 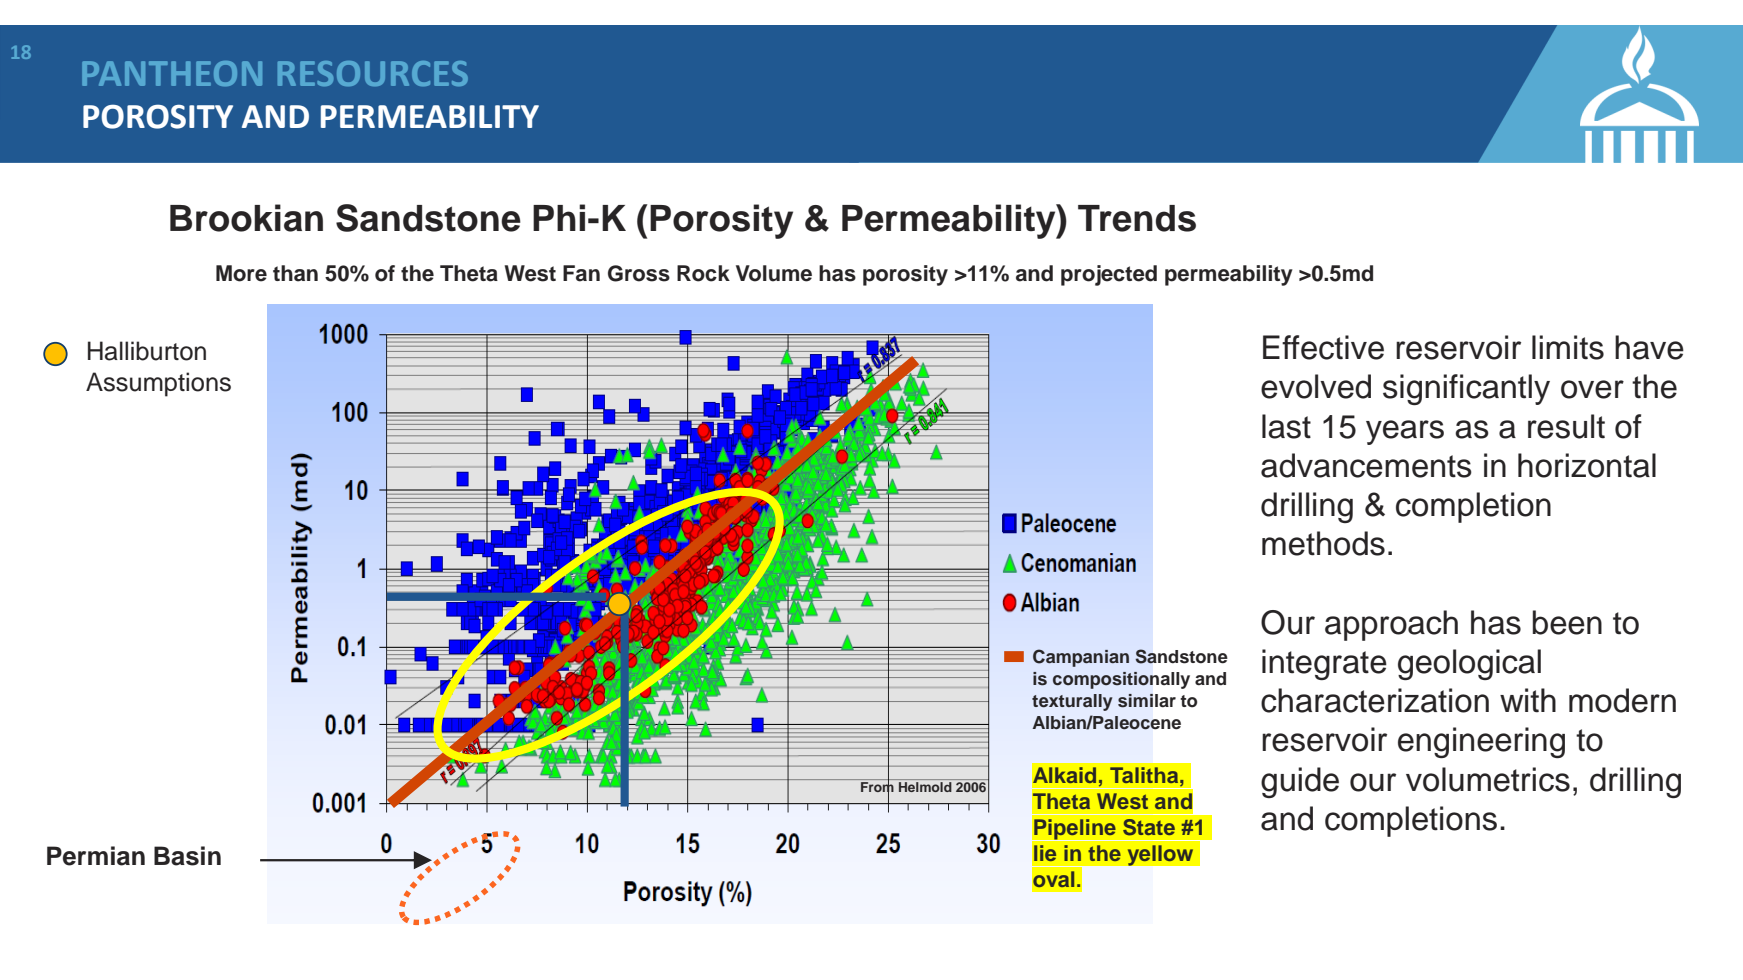 I want to click on advancements, so click(x=1366, y=465).
